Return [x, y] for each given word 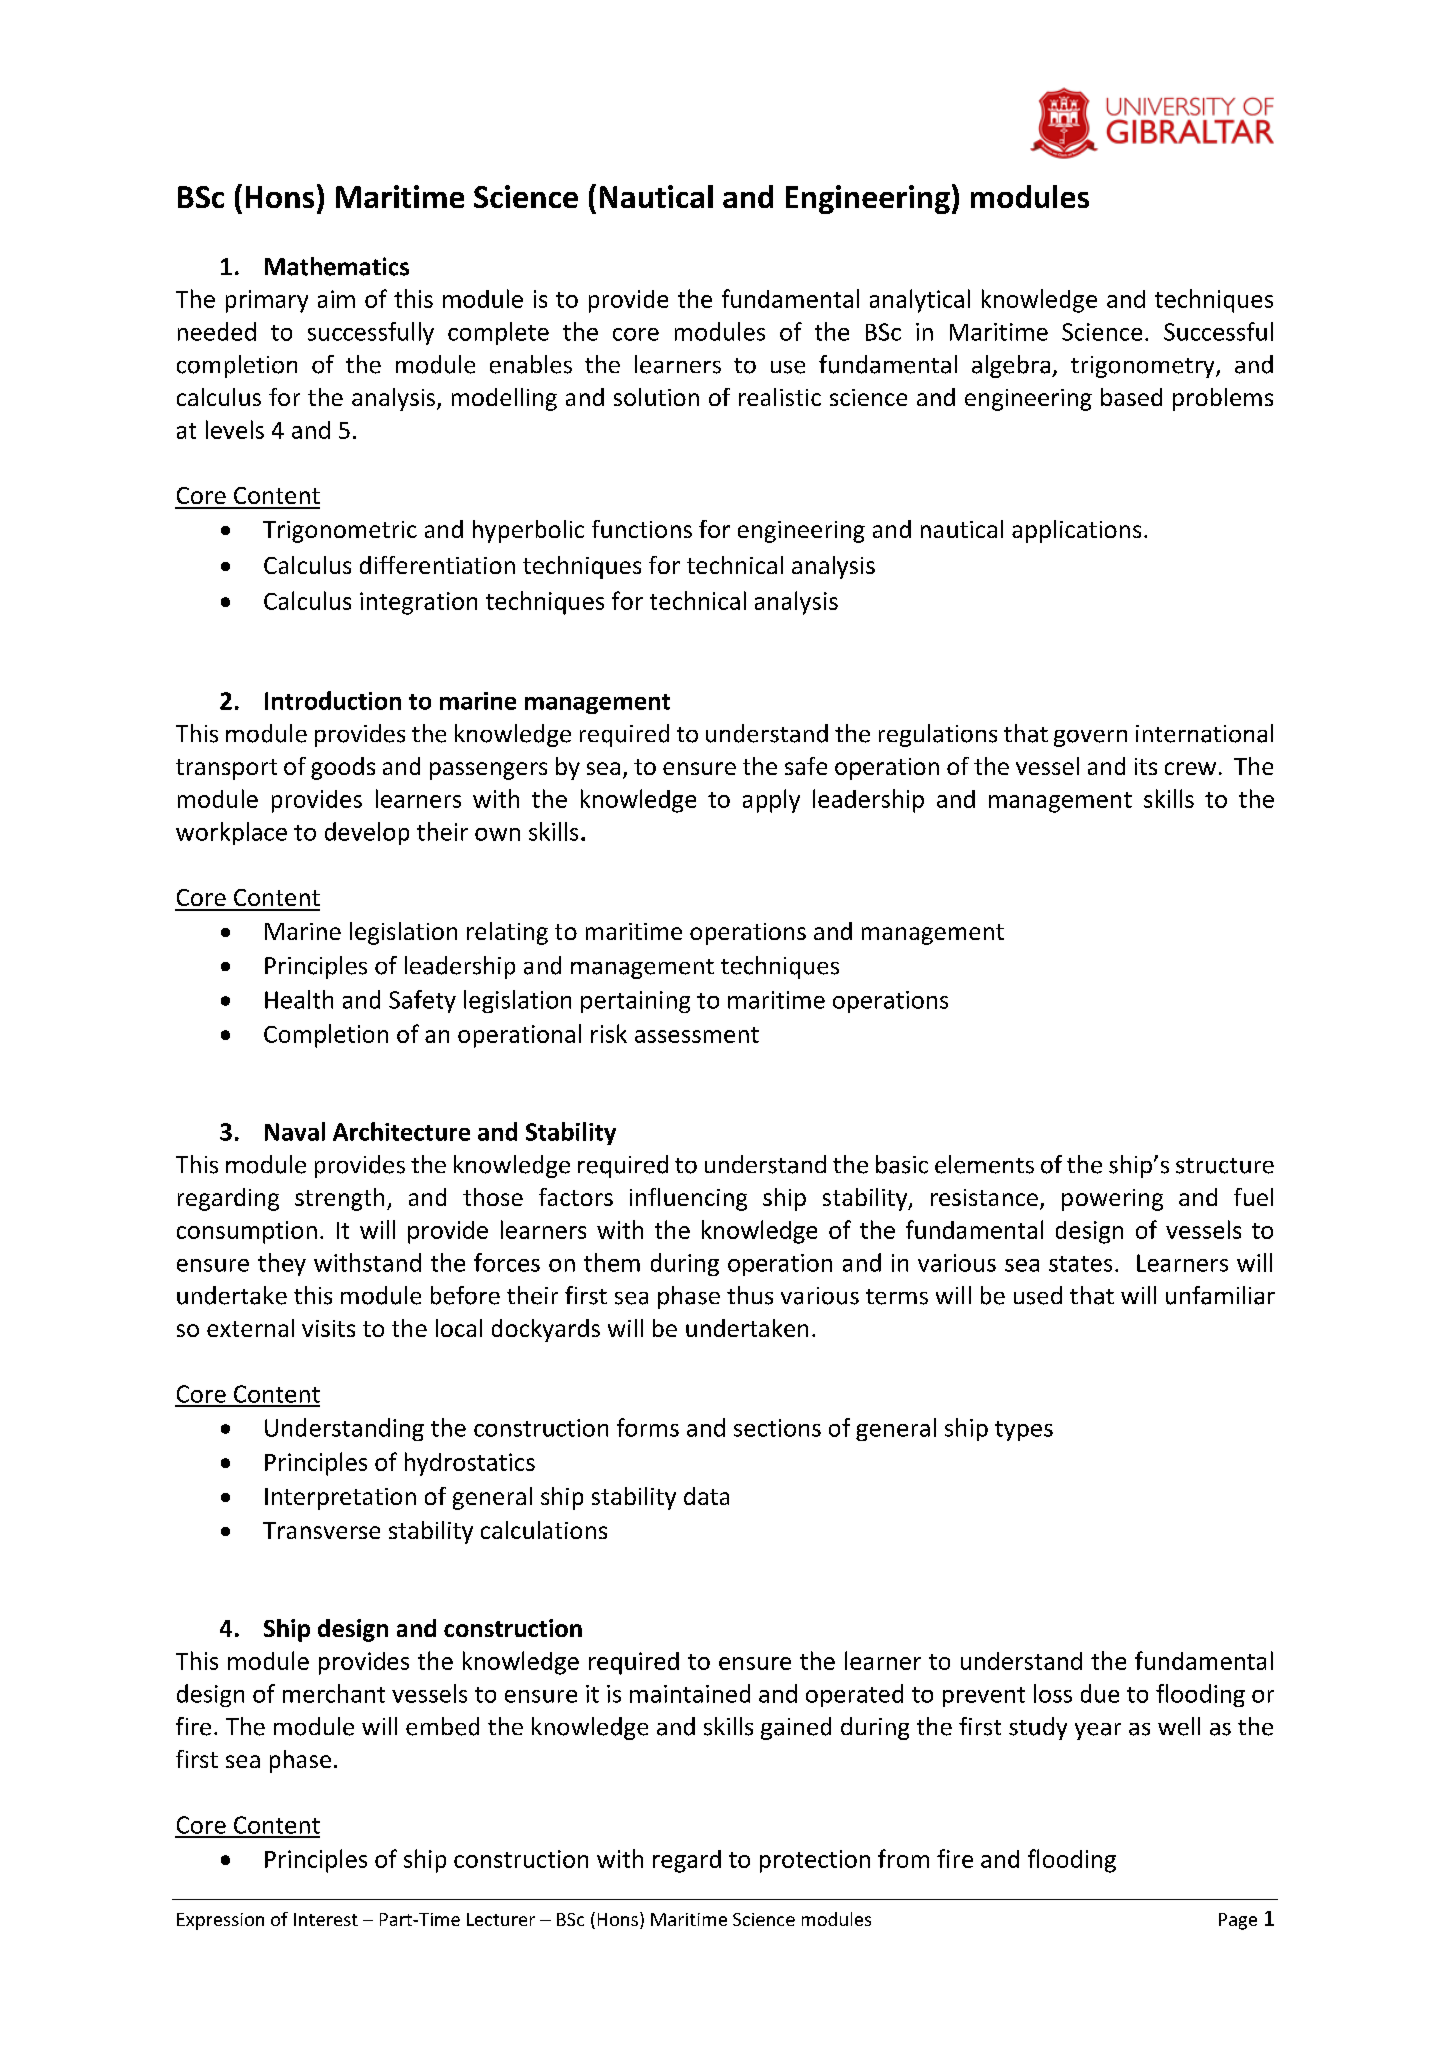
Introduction [333, 700]
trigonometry [1144, 367]
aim [336, 299]
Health [299, 999]
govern [1090, 738]
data [706, 1496]
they [282, 1264]
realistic [780, 397]
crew [1190, 768]
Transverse [321, 1530]
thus [750, 1295]
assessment [697, 1035]
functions [642, 529]
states [1080, 1264]
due [1100, 1693]
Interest [326, 1919]
